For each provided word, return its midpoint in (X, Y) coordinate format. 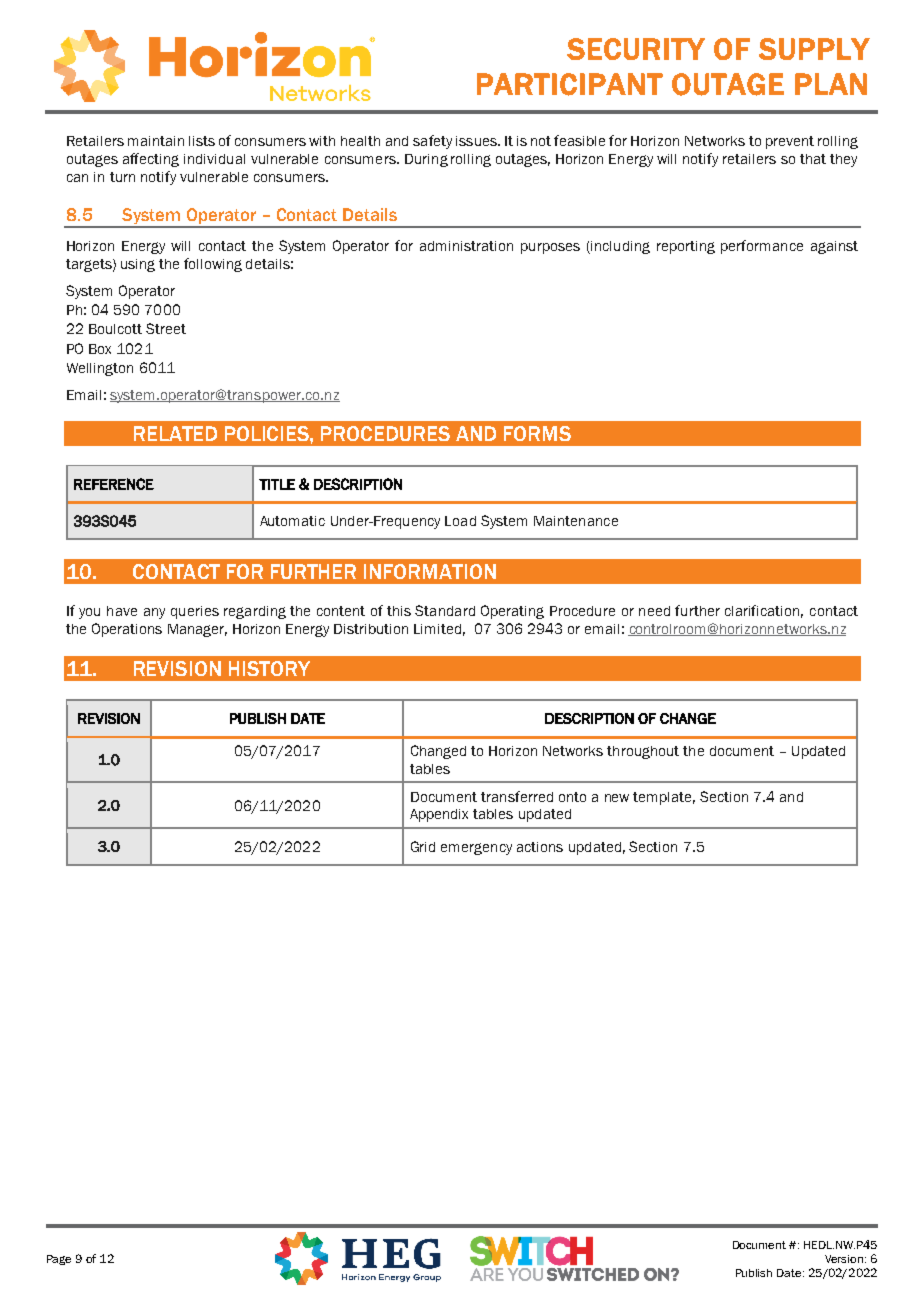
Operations (127, 630)
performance (762, 247)
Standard (445, 610)
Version (845, 1259)
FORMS (537, 433)
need (654, 611)
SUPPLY (814, 49)
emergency (476, 849)
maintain (156, 141)
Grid (423, 846)
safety (432, 142)
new (617, 798)
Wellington (100, 369)
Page (59, 1260)
